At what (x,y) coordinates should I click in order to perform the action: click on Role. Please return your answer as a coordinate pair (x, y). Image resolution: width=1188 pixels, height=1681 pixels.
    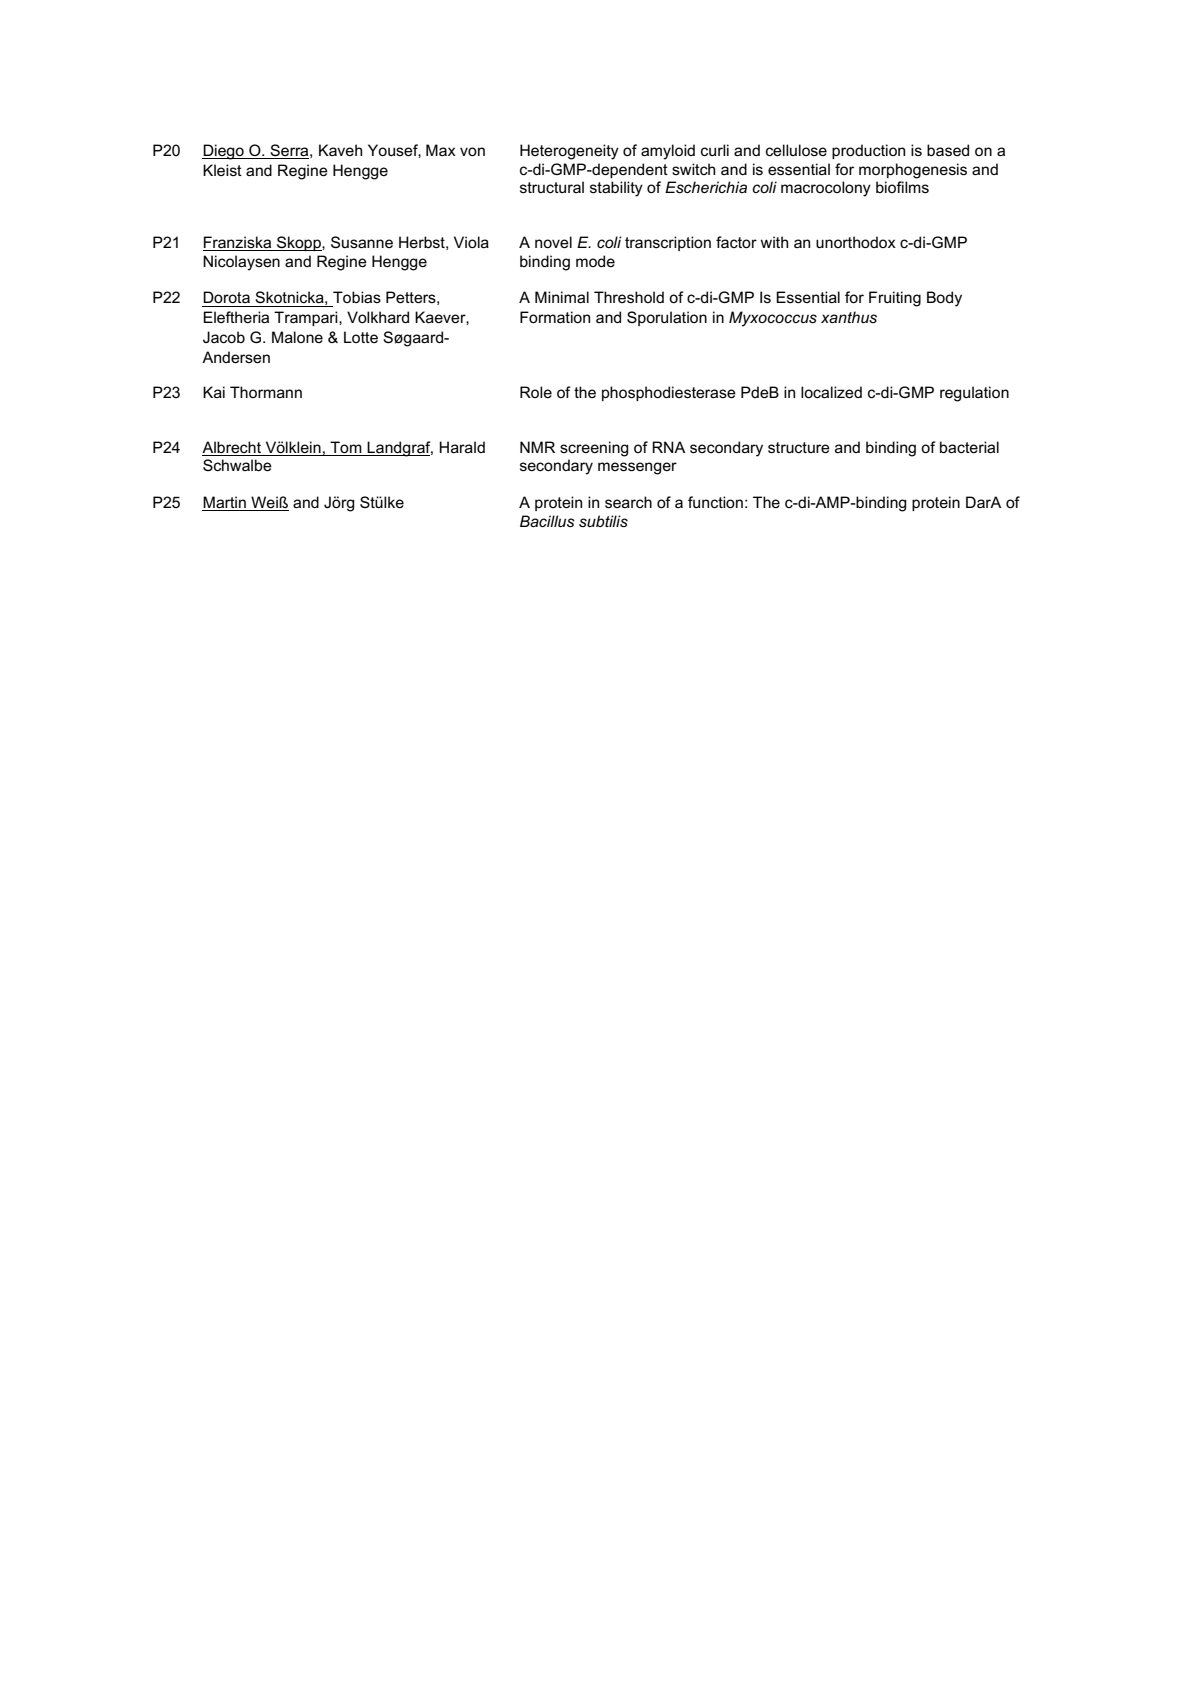
    Looking at the image, I should click on (536, 392).
